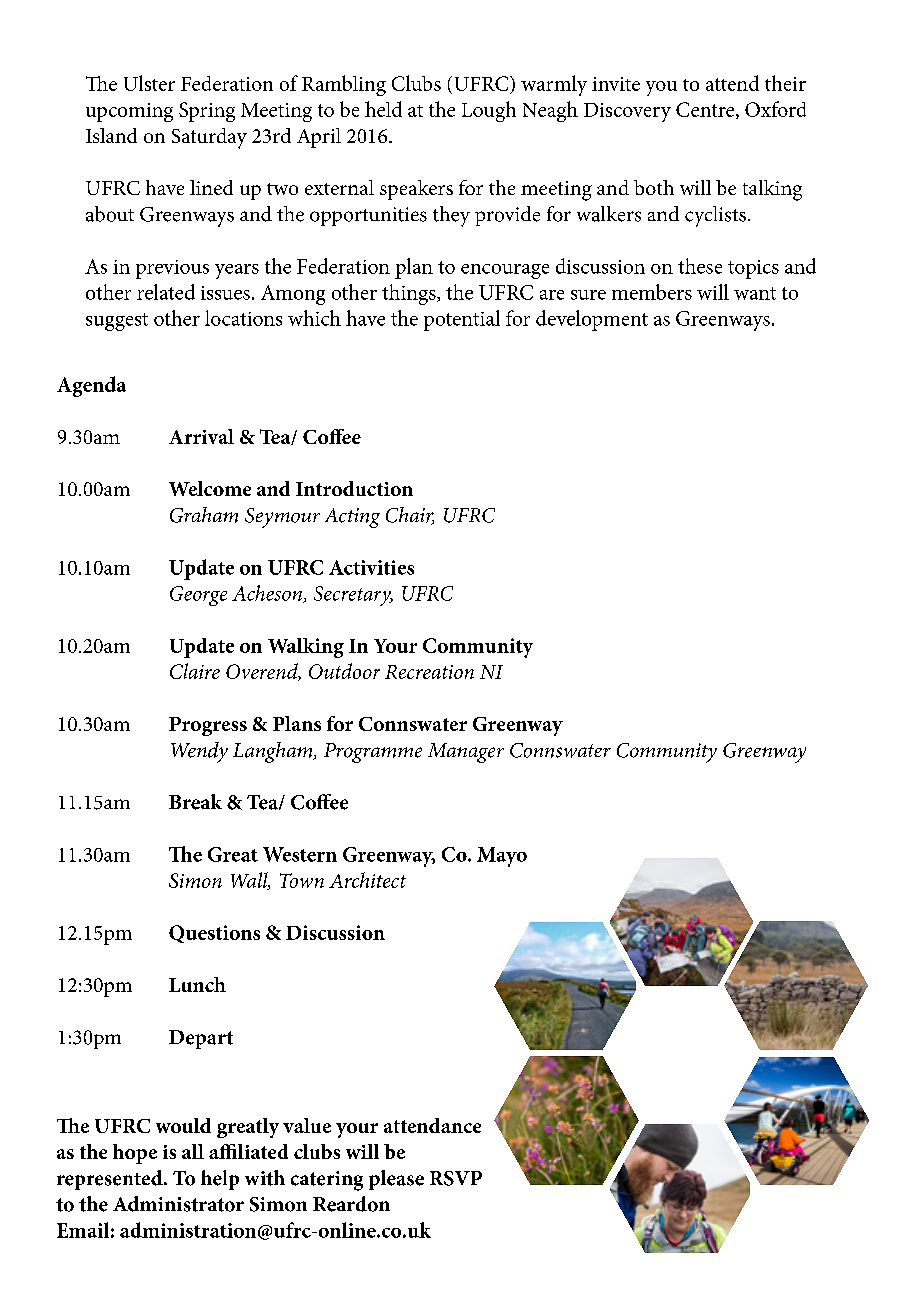 The height and width of the screenshot is (1308, 924). I want to click on Lough, so click(489, 111).
